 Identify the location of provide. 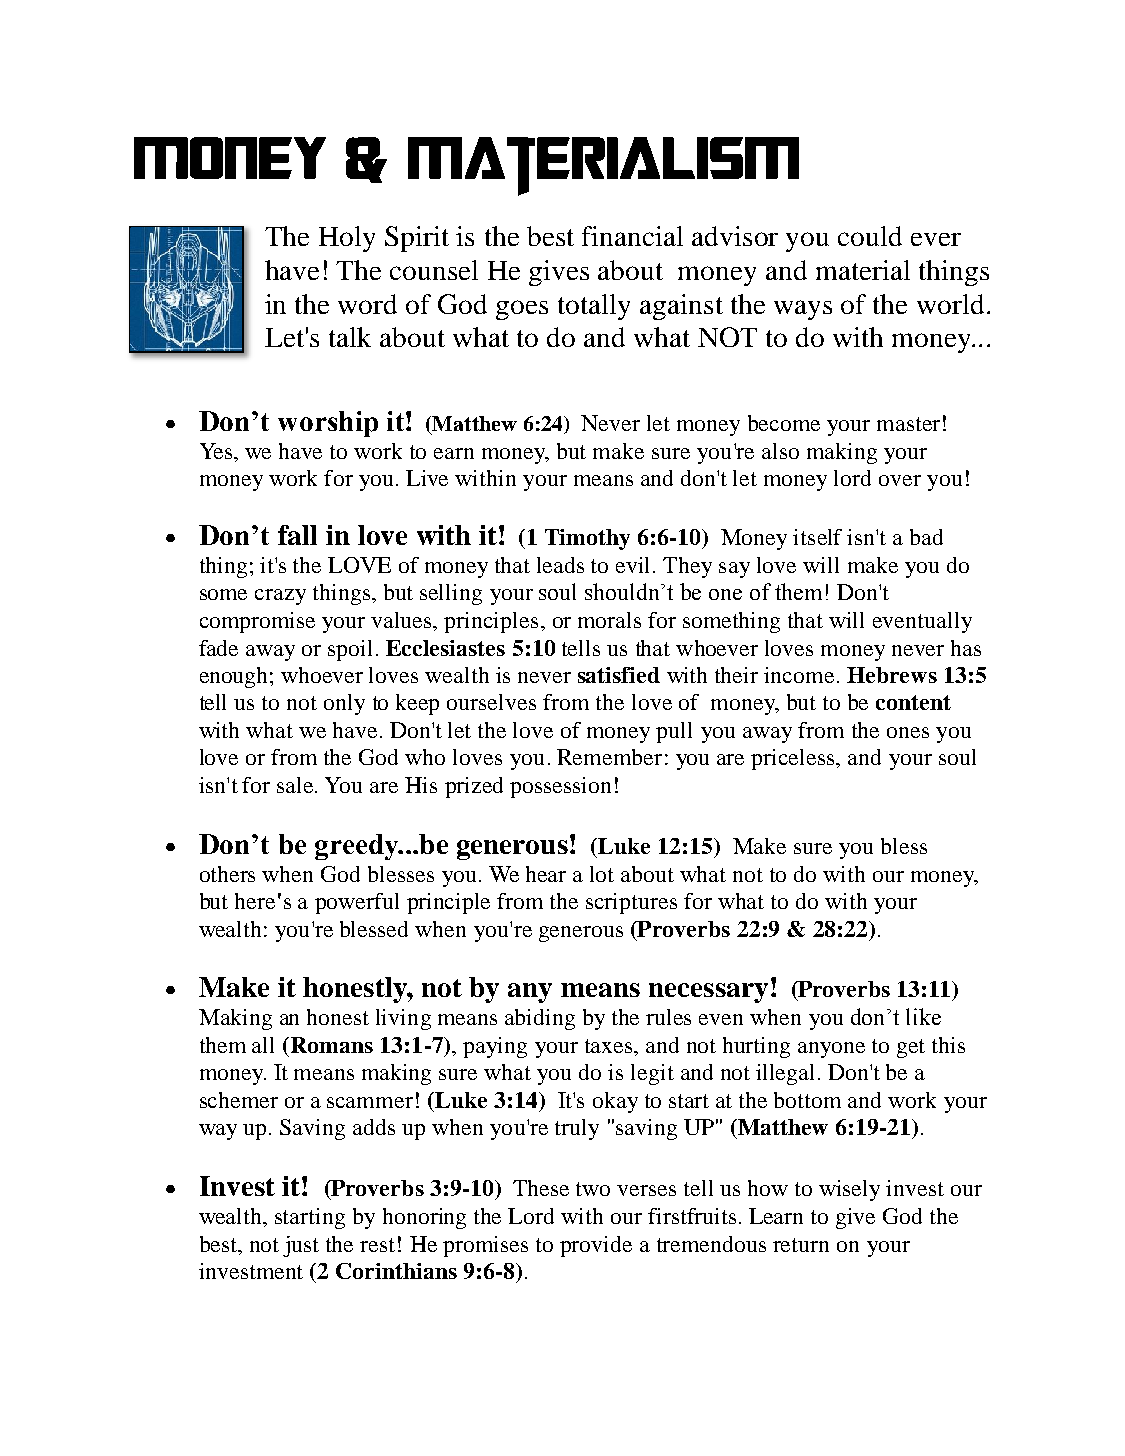
(596, 1246).
